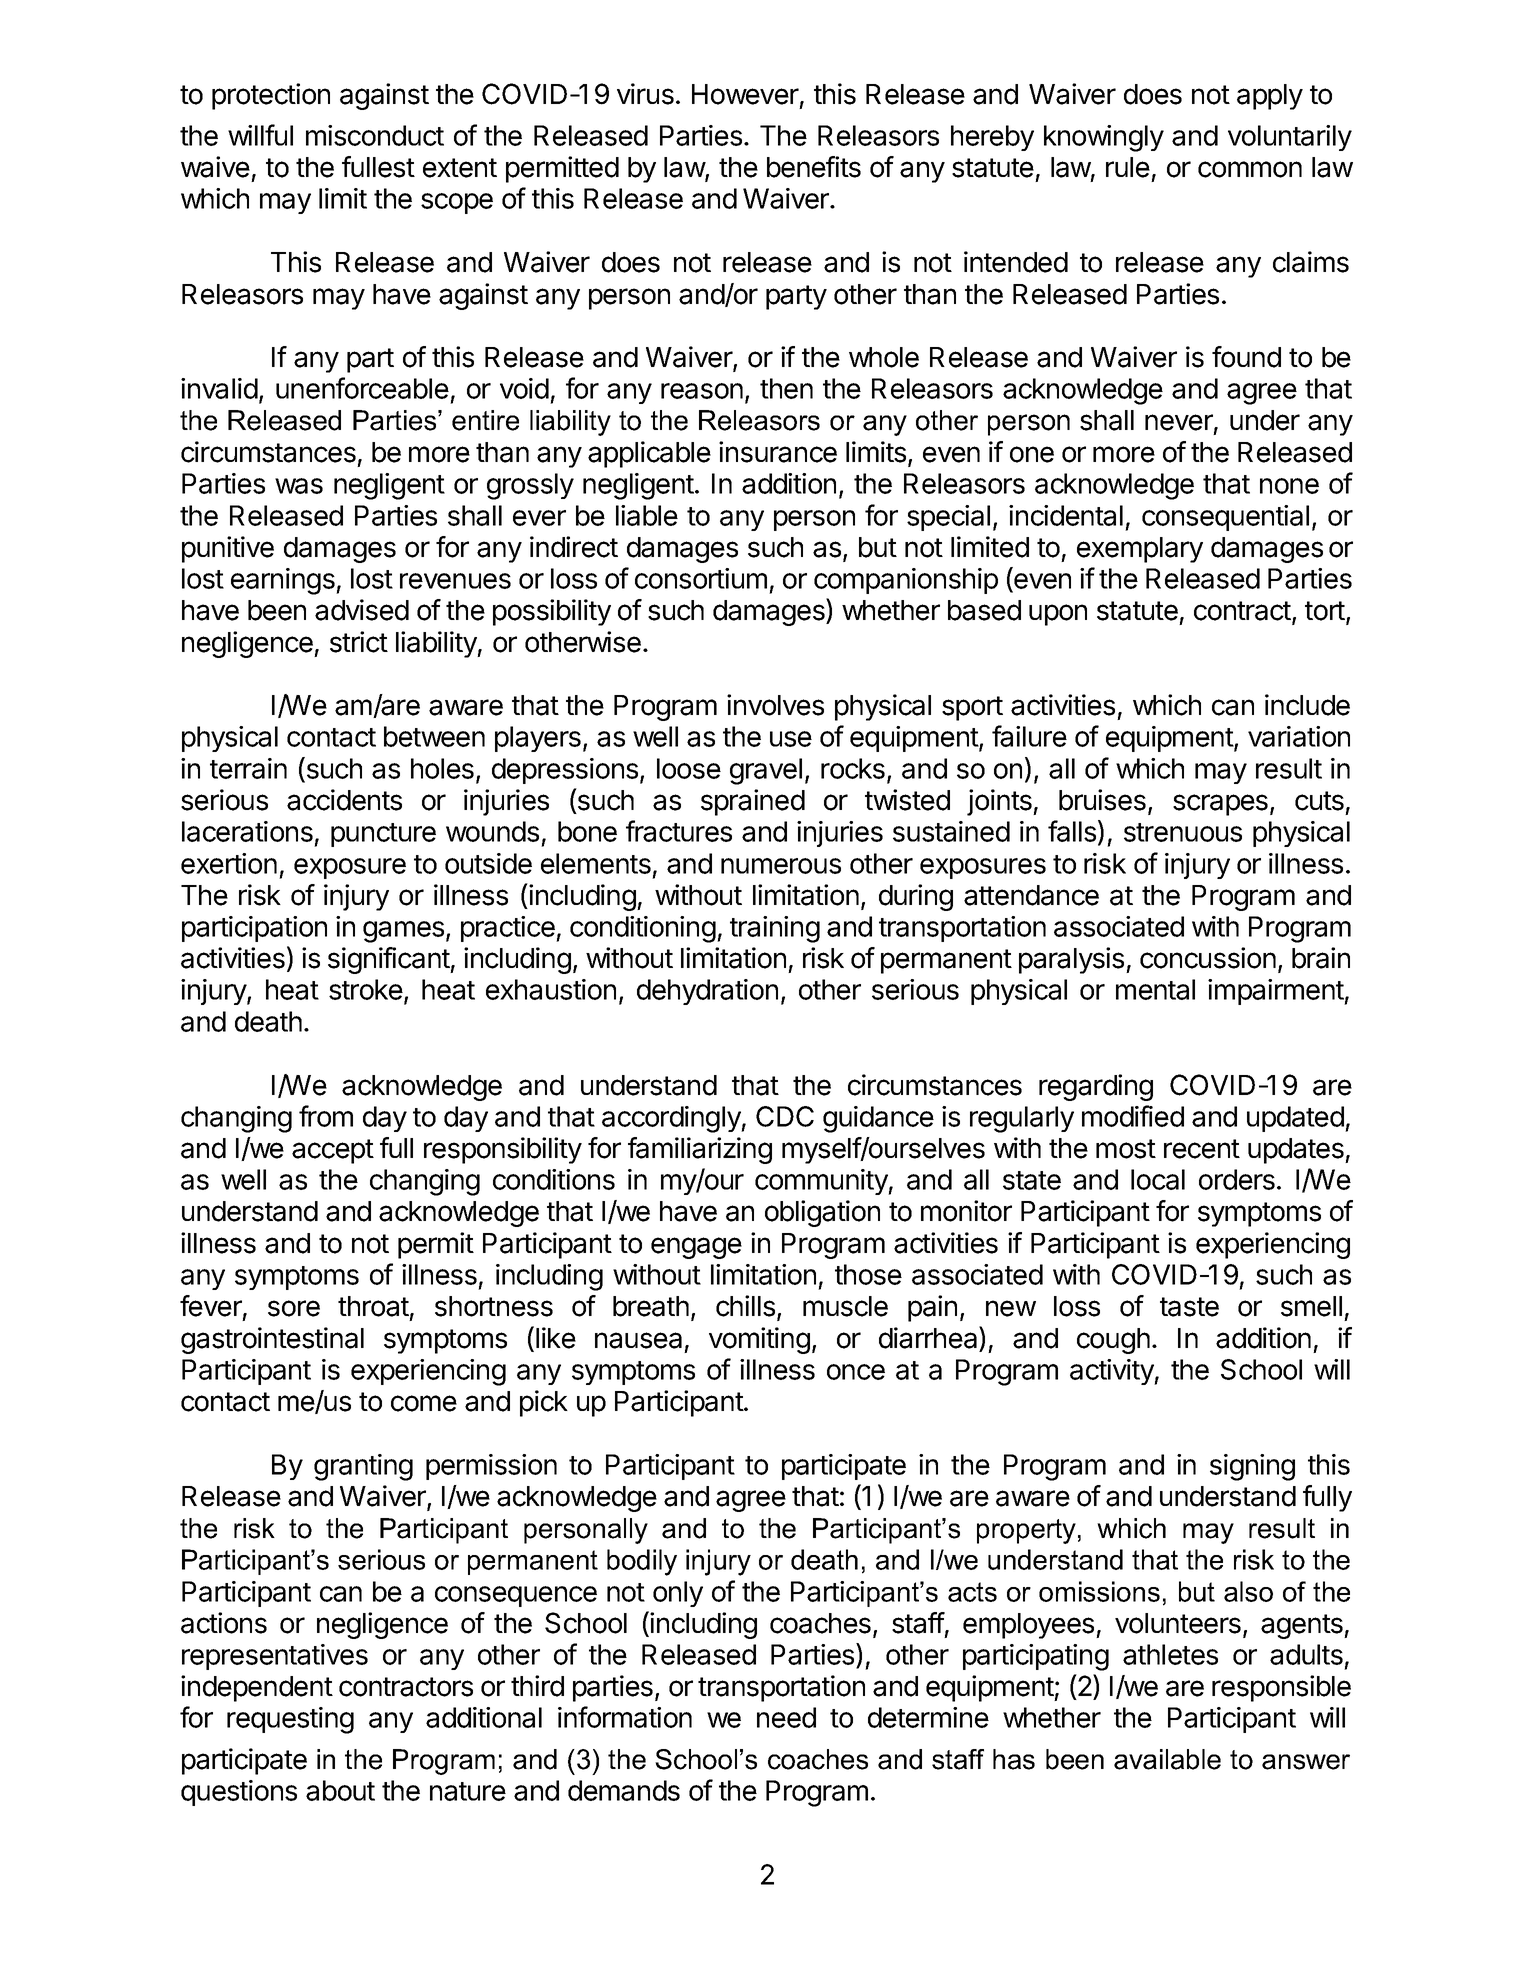  I want to click on include, so click(1307, 705).
